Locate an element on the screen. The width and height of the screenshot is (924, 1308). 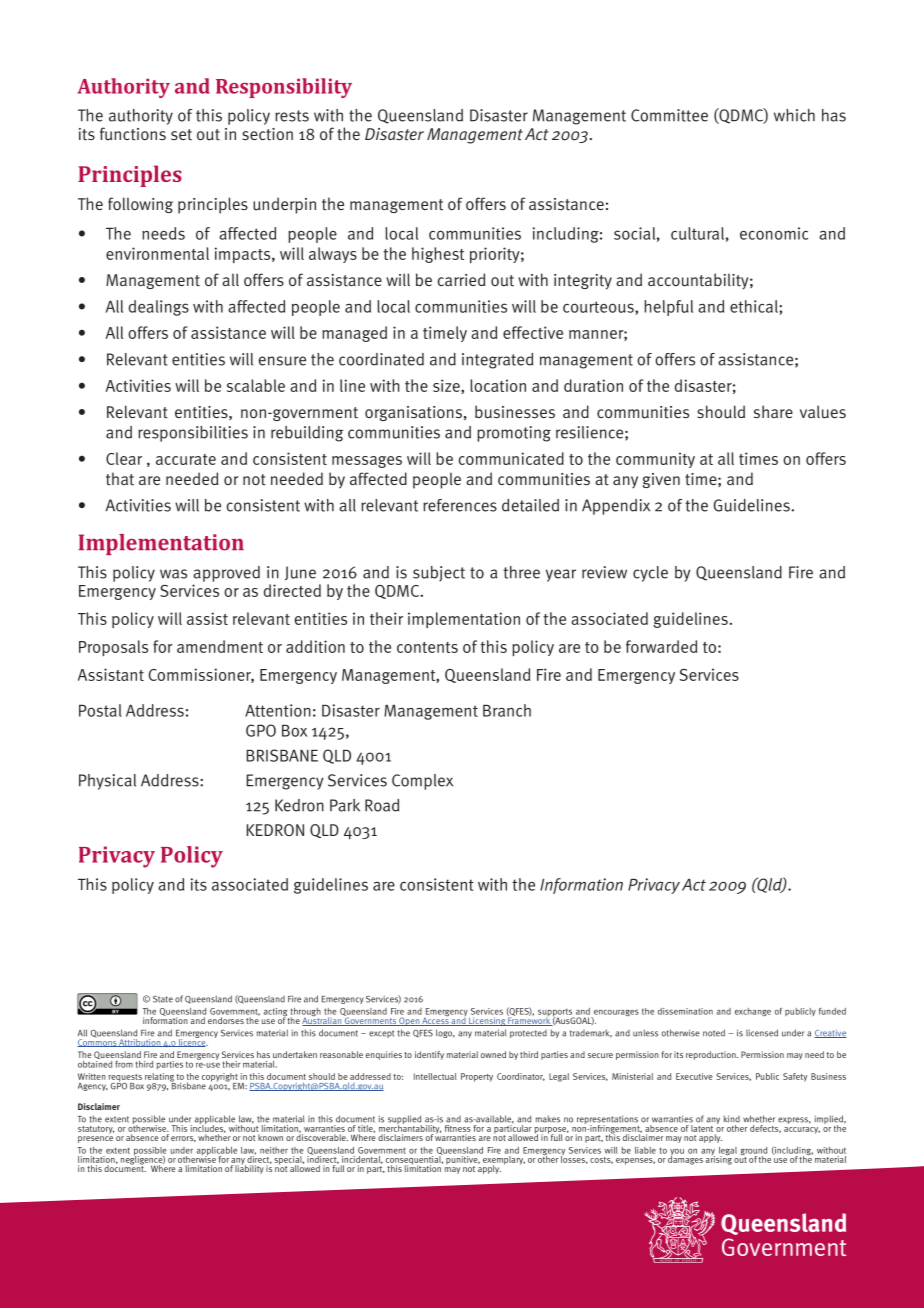
Road is located at coordinates (382, 805).
